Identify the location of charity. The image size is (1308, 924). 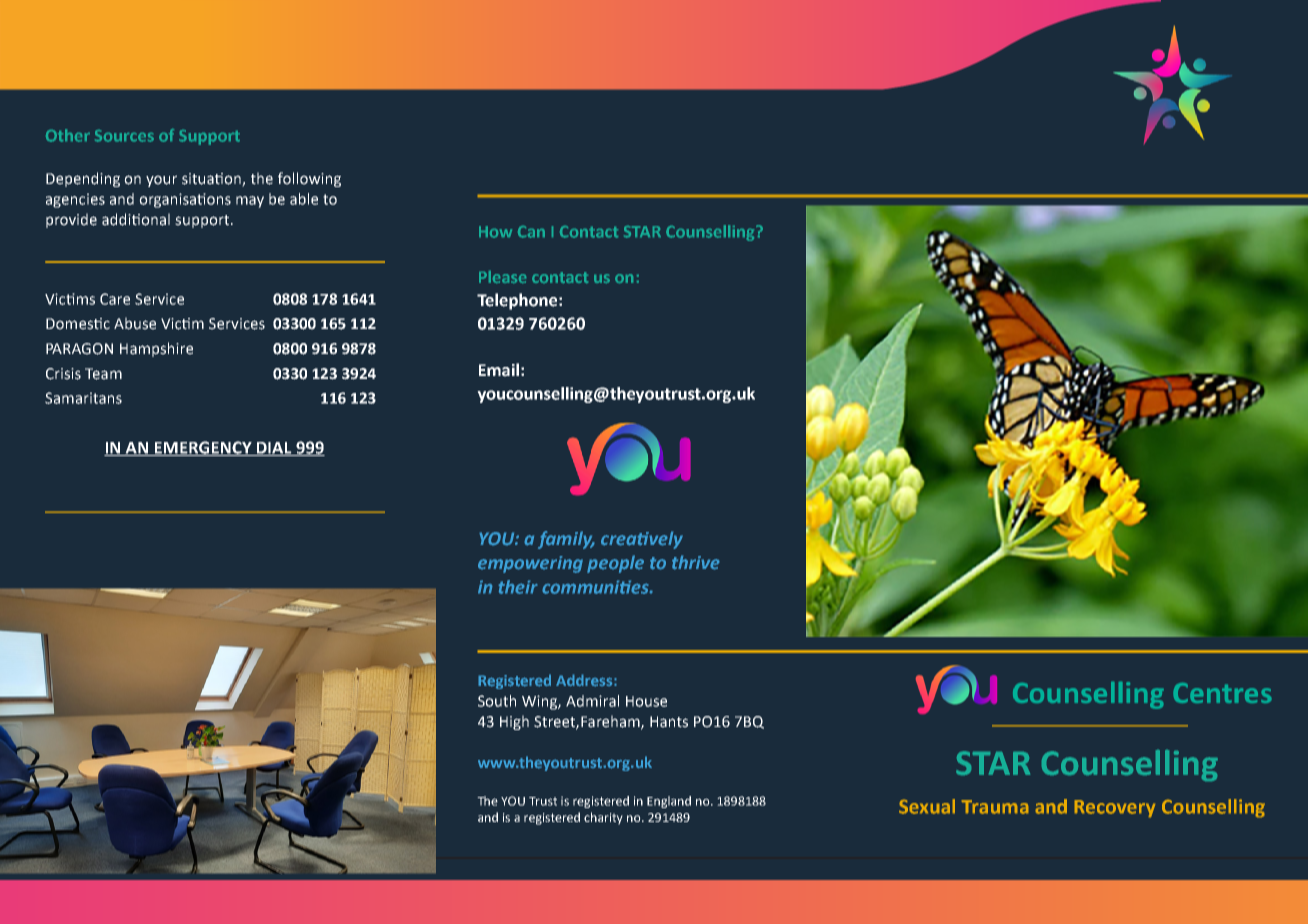
(603, 818).
